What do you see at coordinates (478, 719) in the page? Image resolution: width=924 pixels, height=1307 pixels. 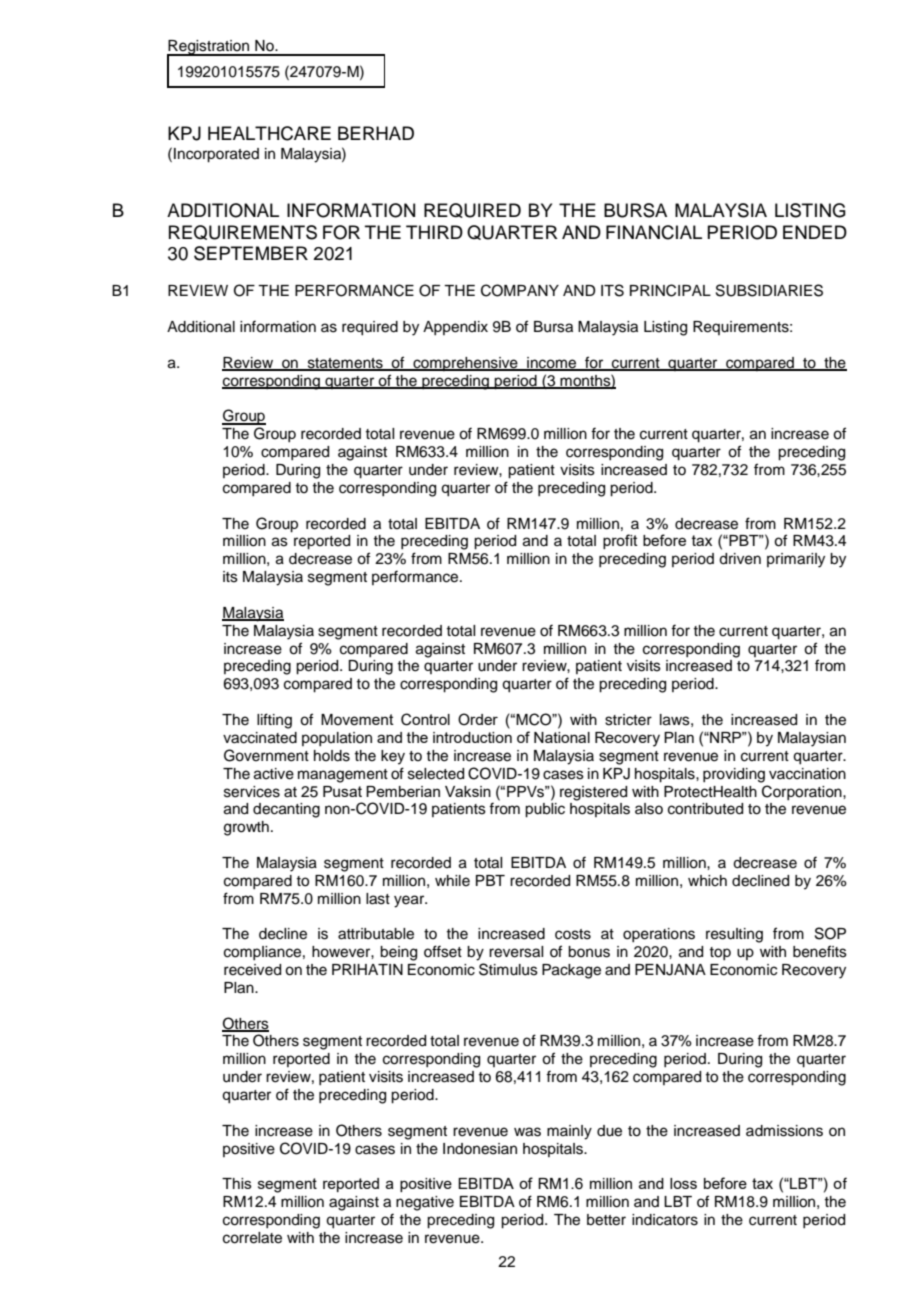 I see `Order` at bounding box center [478, 719].
